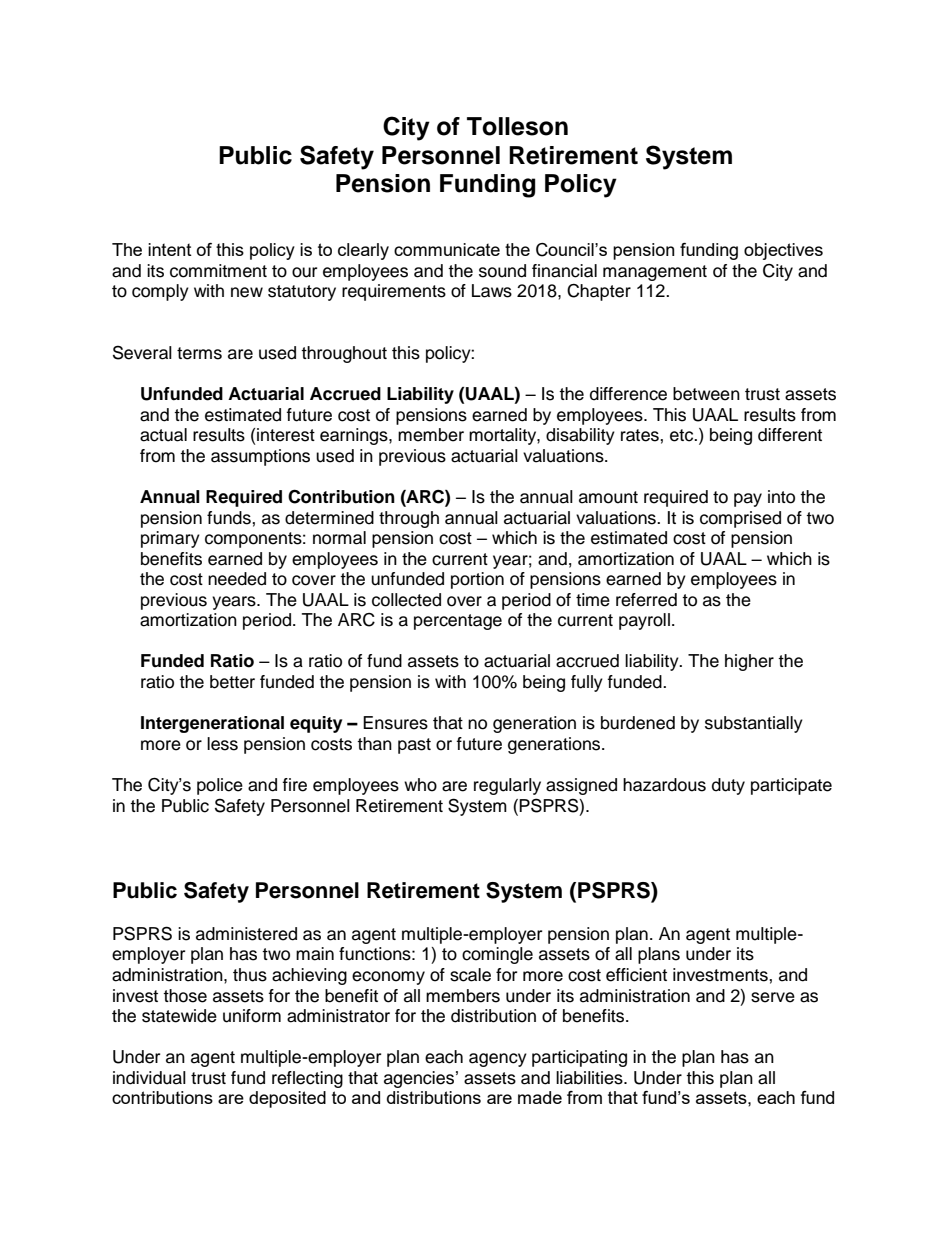  What do you see at coordinates (728, 786) in the screenshot?
I see `duty` at bounding box center [728, 786].
